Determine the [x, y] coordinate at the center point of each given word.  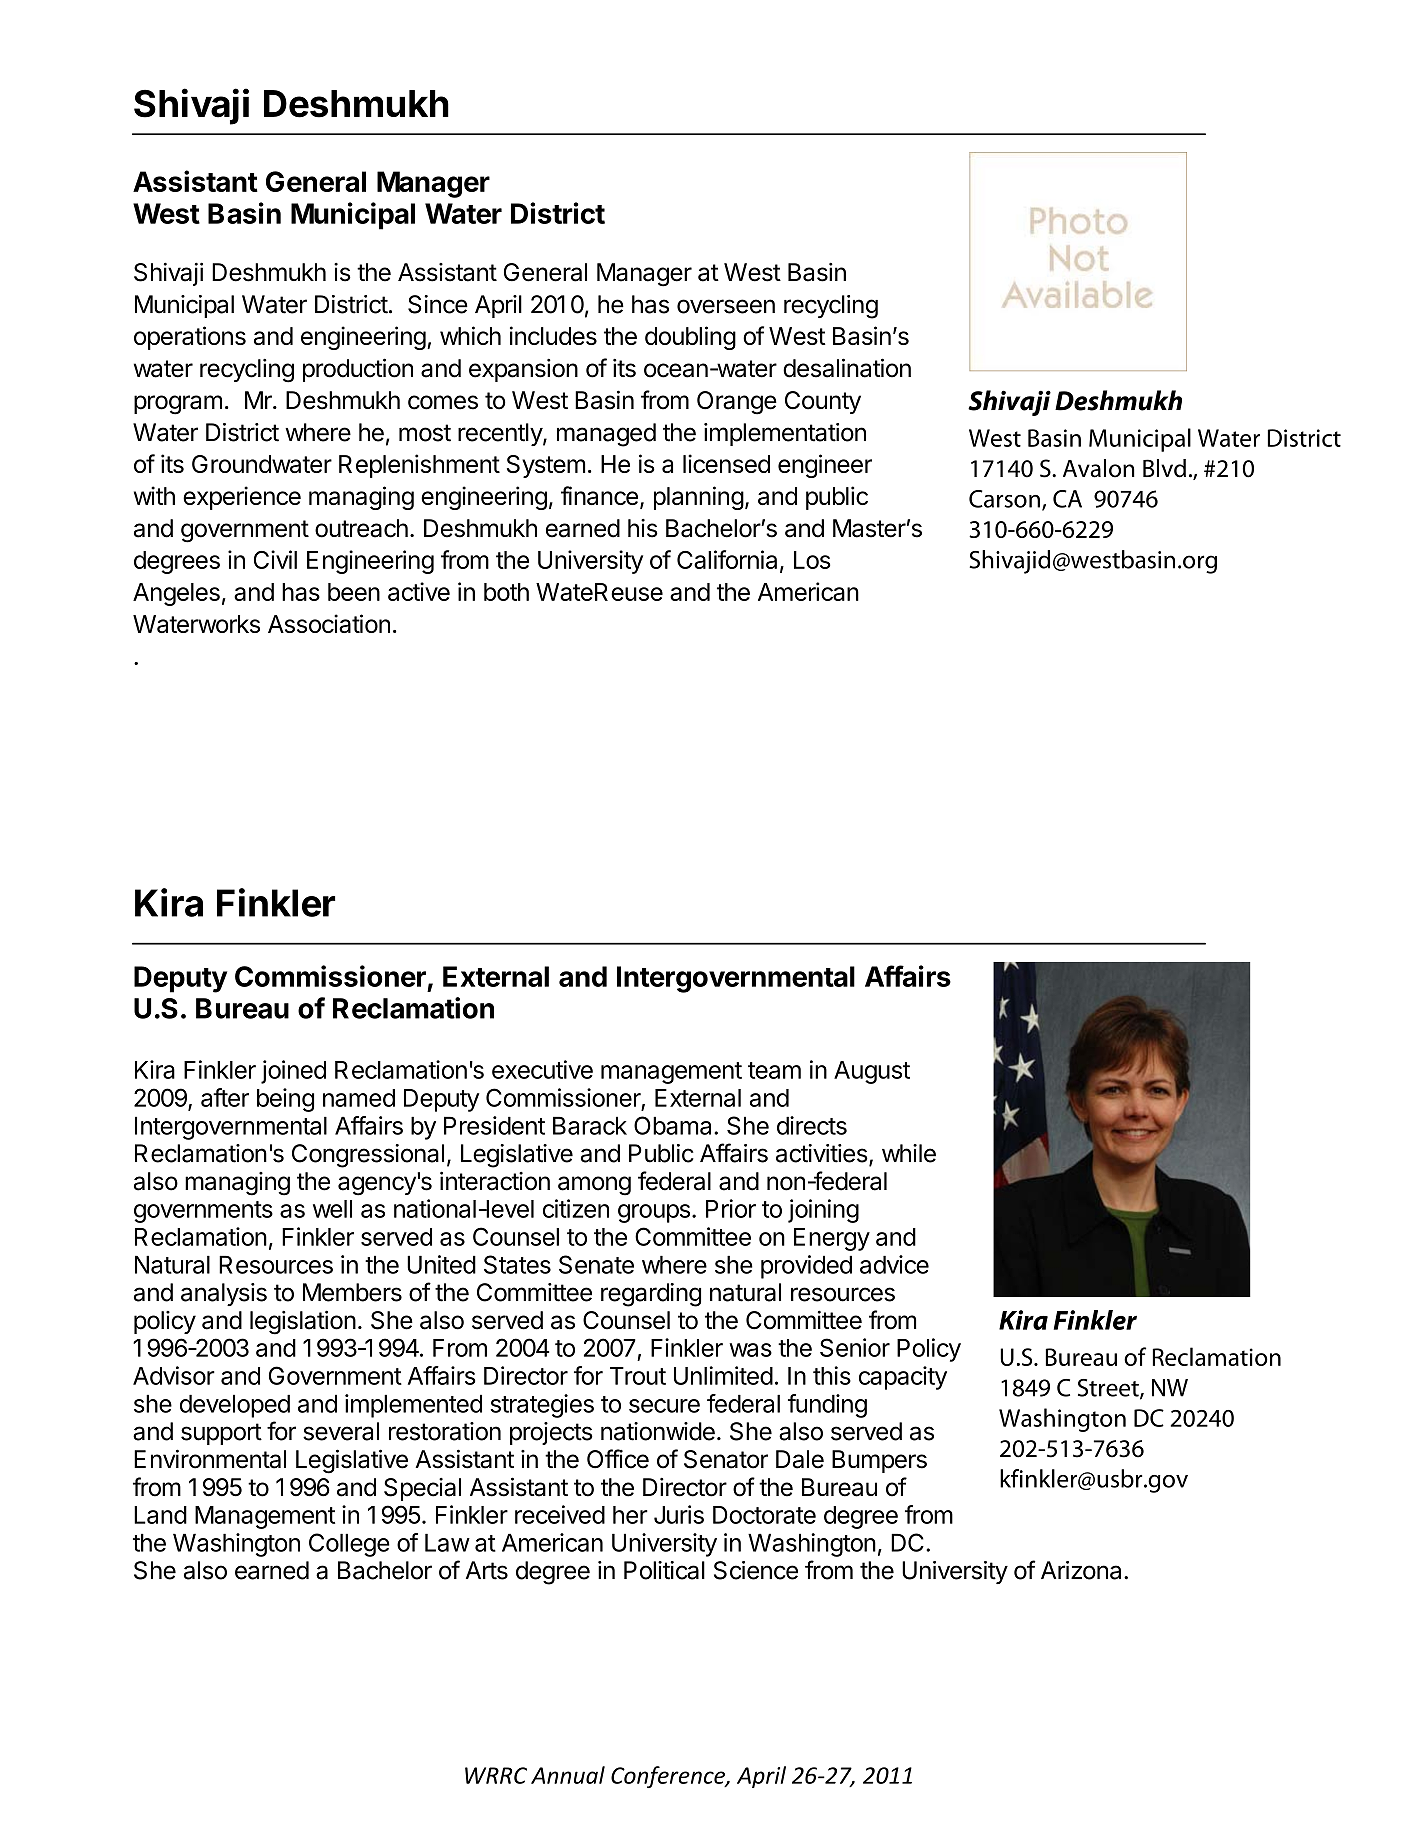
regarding [651, 1295]
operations [190, 338]
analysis [224, 1294]
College [349, 1545]
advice [894, 1264]
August [872, 1072]
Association [329, 623]
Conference [669, 1777]
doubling [690, 338]
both [506, 592]
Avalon [1099, 468]
